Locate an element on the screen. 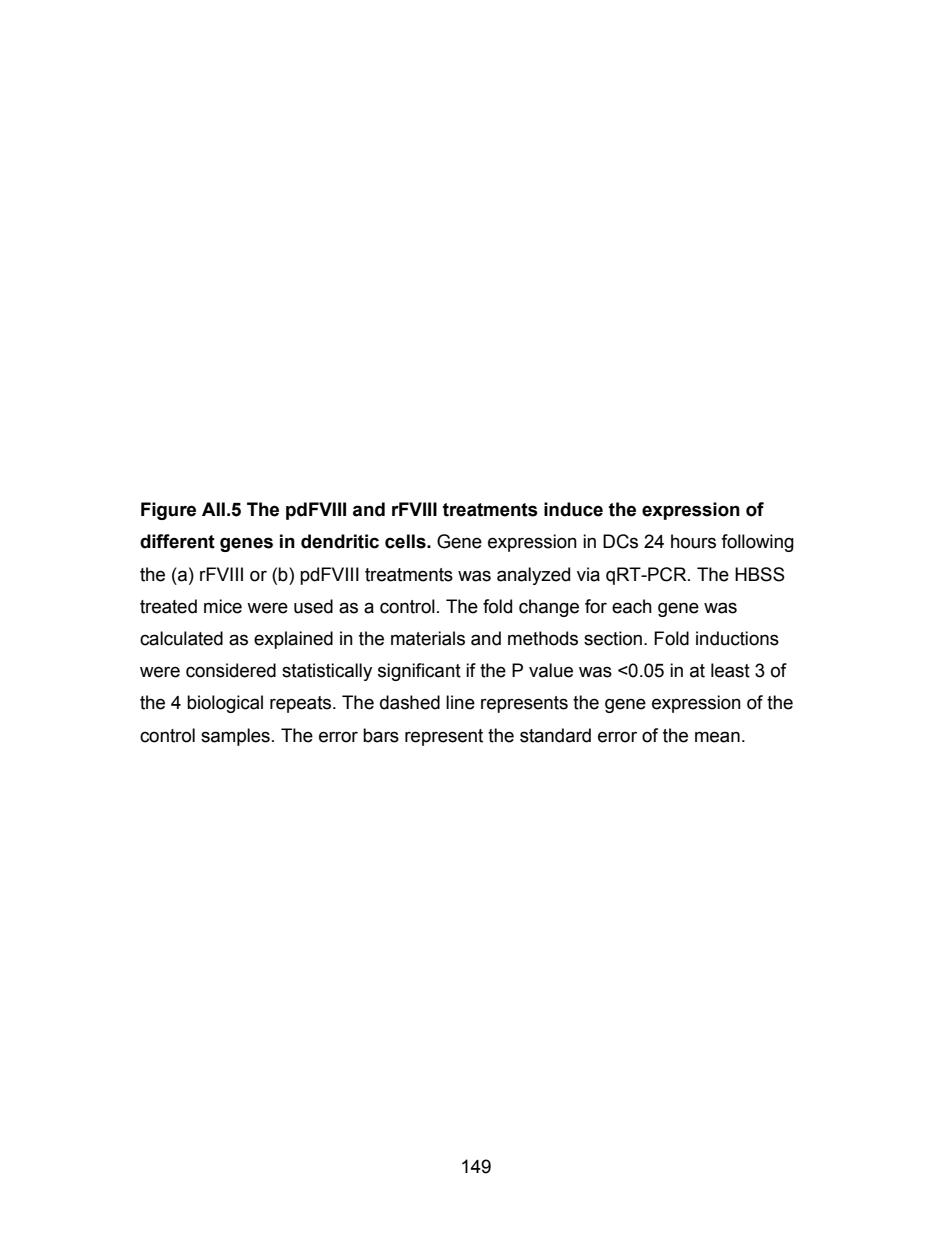 The image size is (952, 1233). samples is located at coordinates (235, 737).
